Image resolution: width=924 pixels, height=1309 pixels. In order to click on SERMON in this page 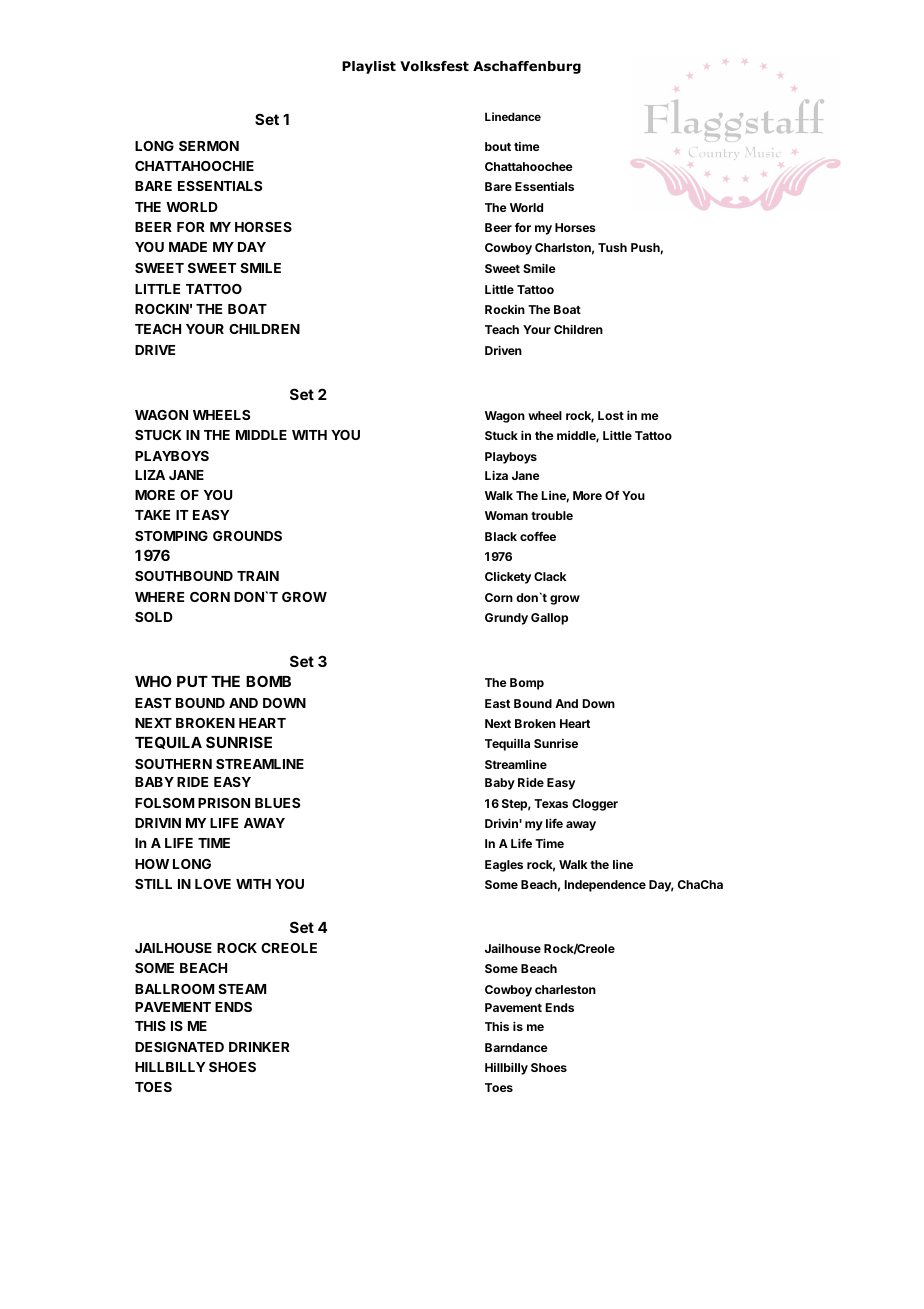, I will do `click(209, 146)`.
